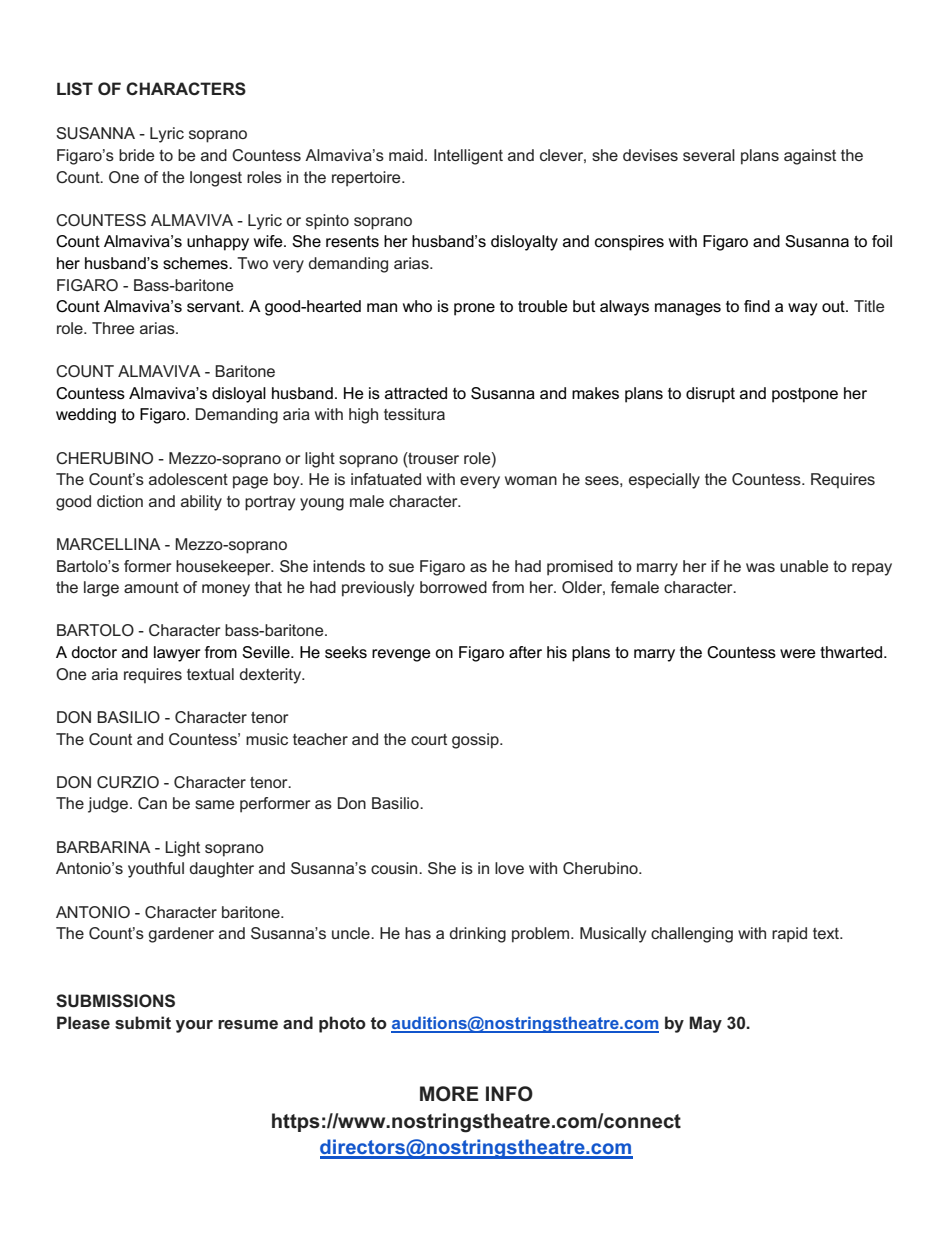  Describe the element at coordinates (810, 157) in the screenshot. I see `against` at that location.
